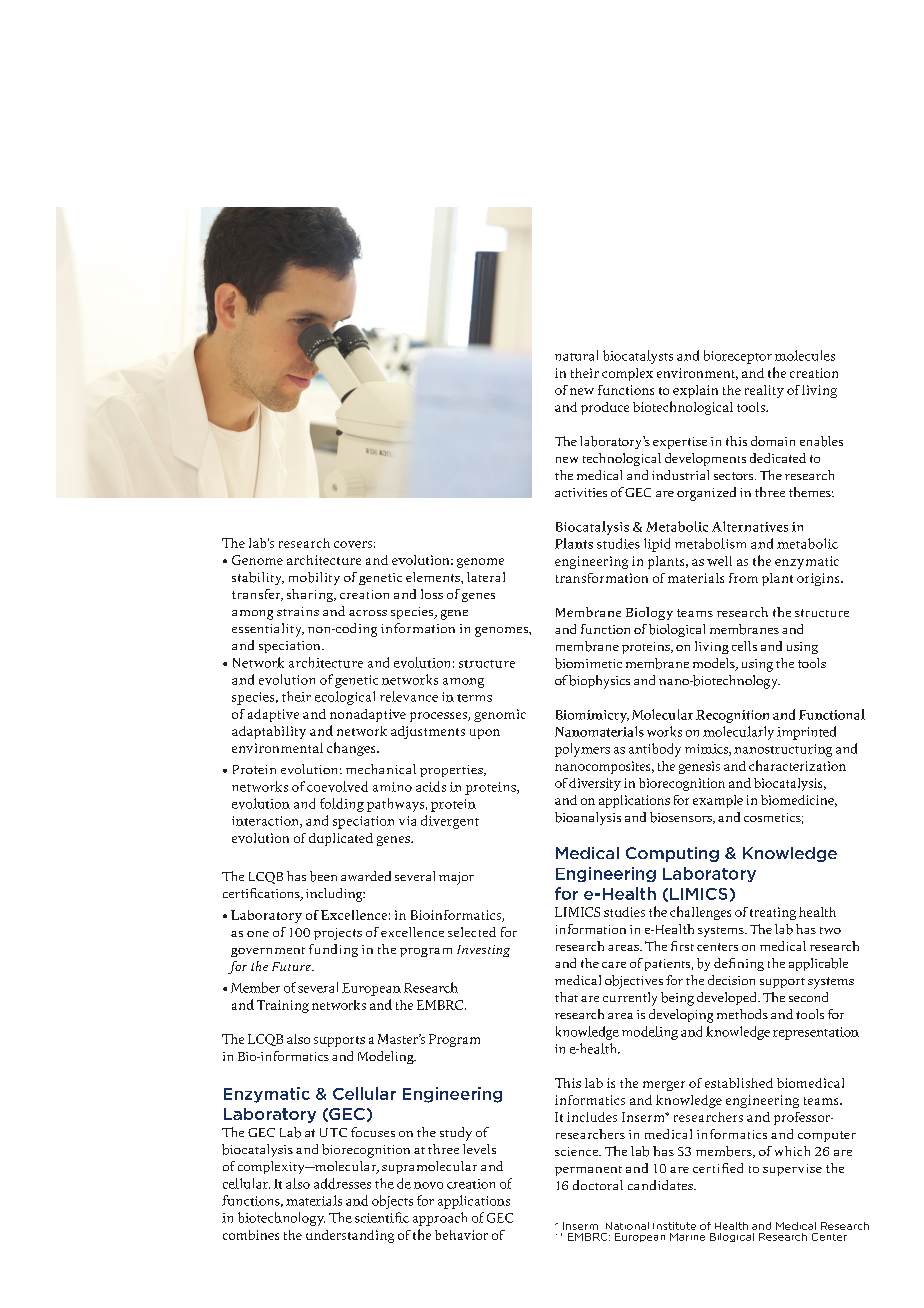 The image size is (924, 1308). Describe the element at coordinates (742, 1014) in the document. I see `methods` at that location.
